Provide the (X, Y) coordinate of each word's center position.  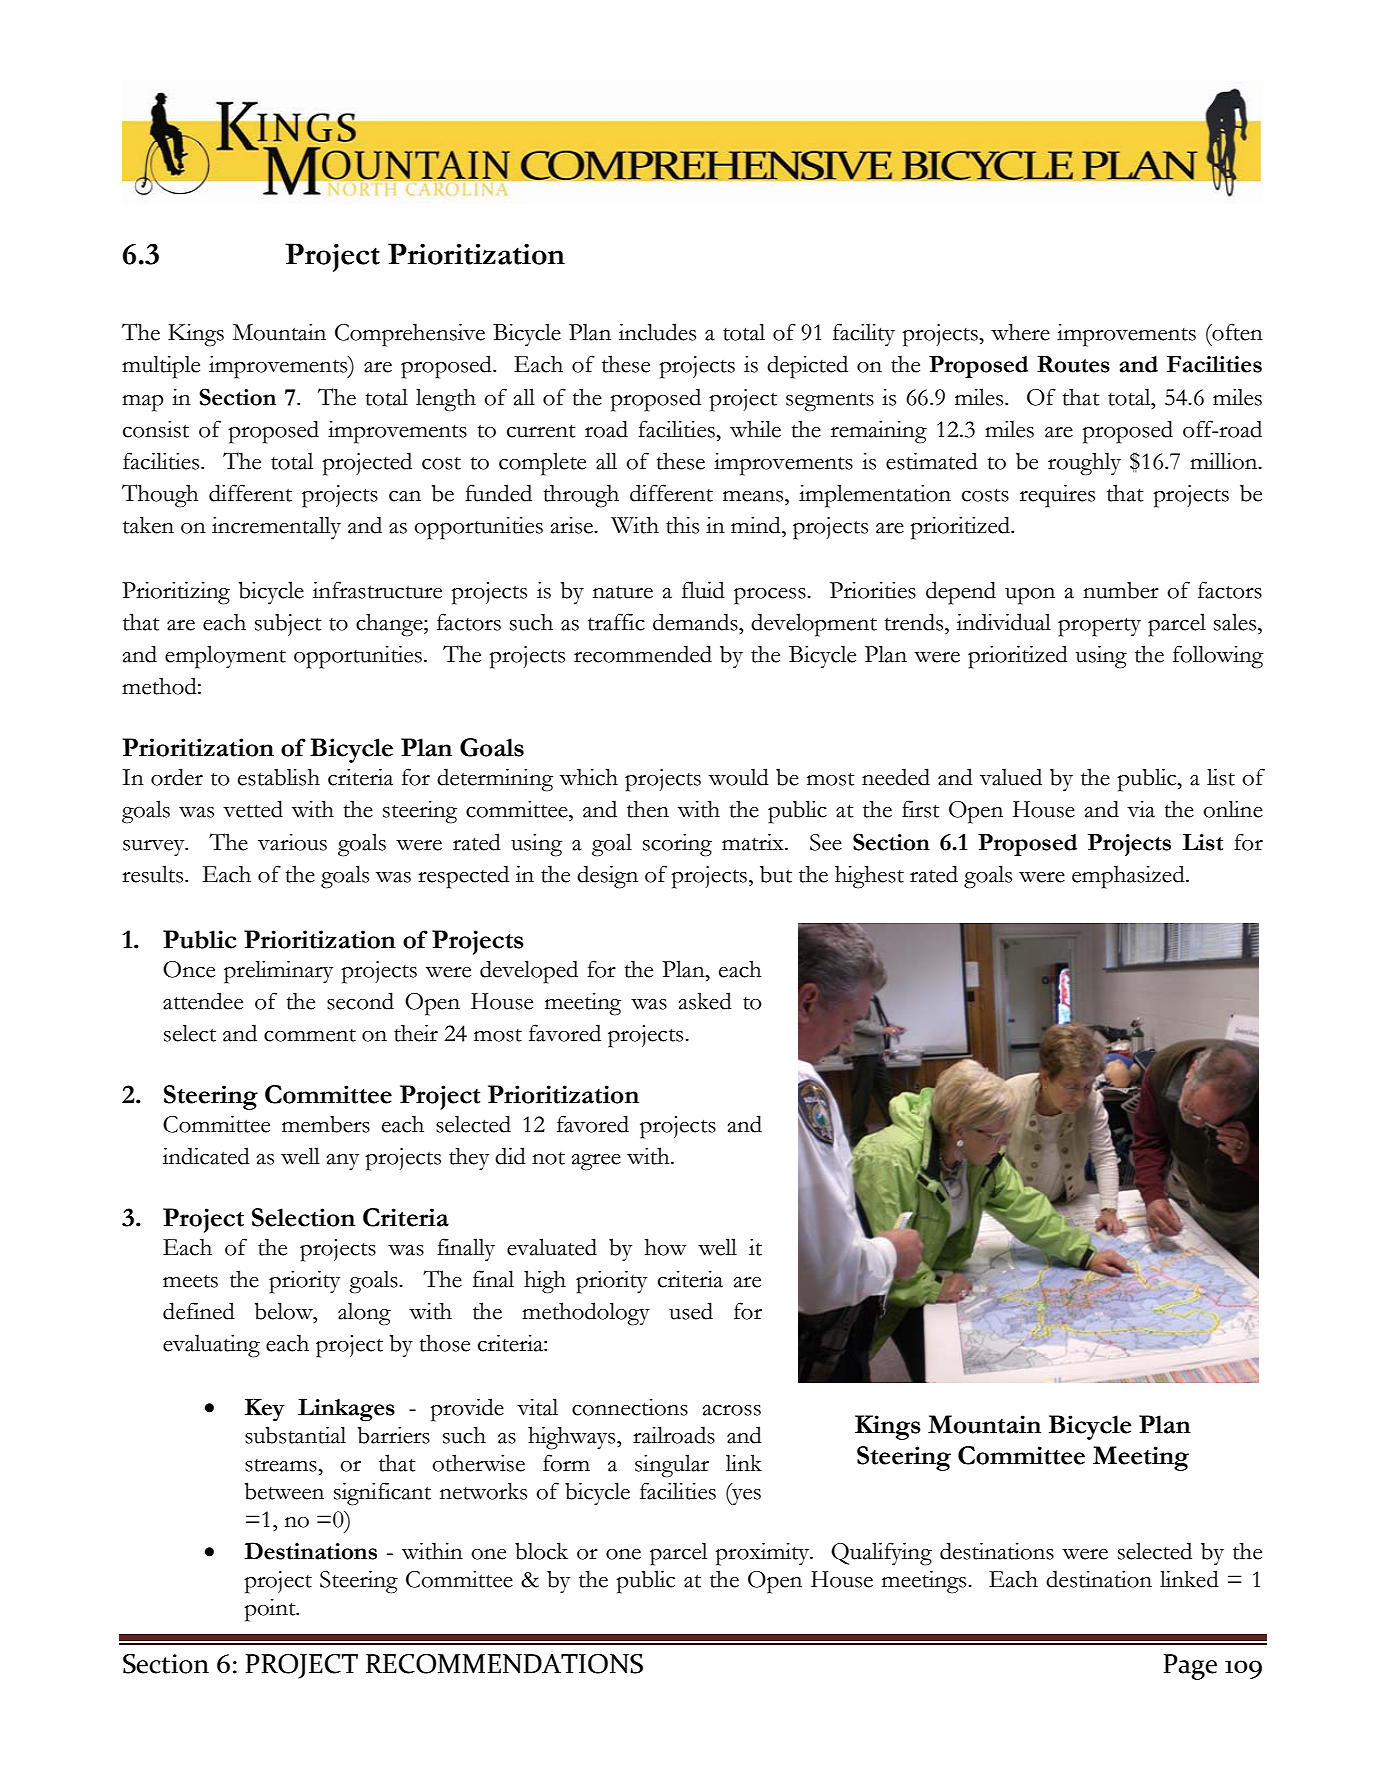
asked (705, 1001)
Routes (1073, 364)
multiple (161, 367)
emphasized (1129, 877)
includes (657, 332)
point (271, 1610)
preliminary (278, 972)
